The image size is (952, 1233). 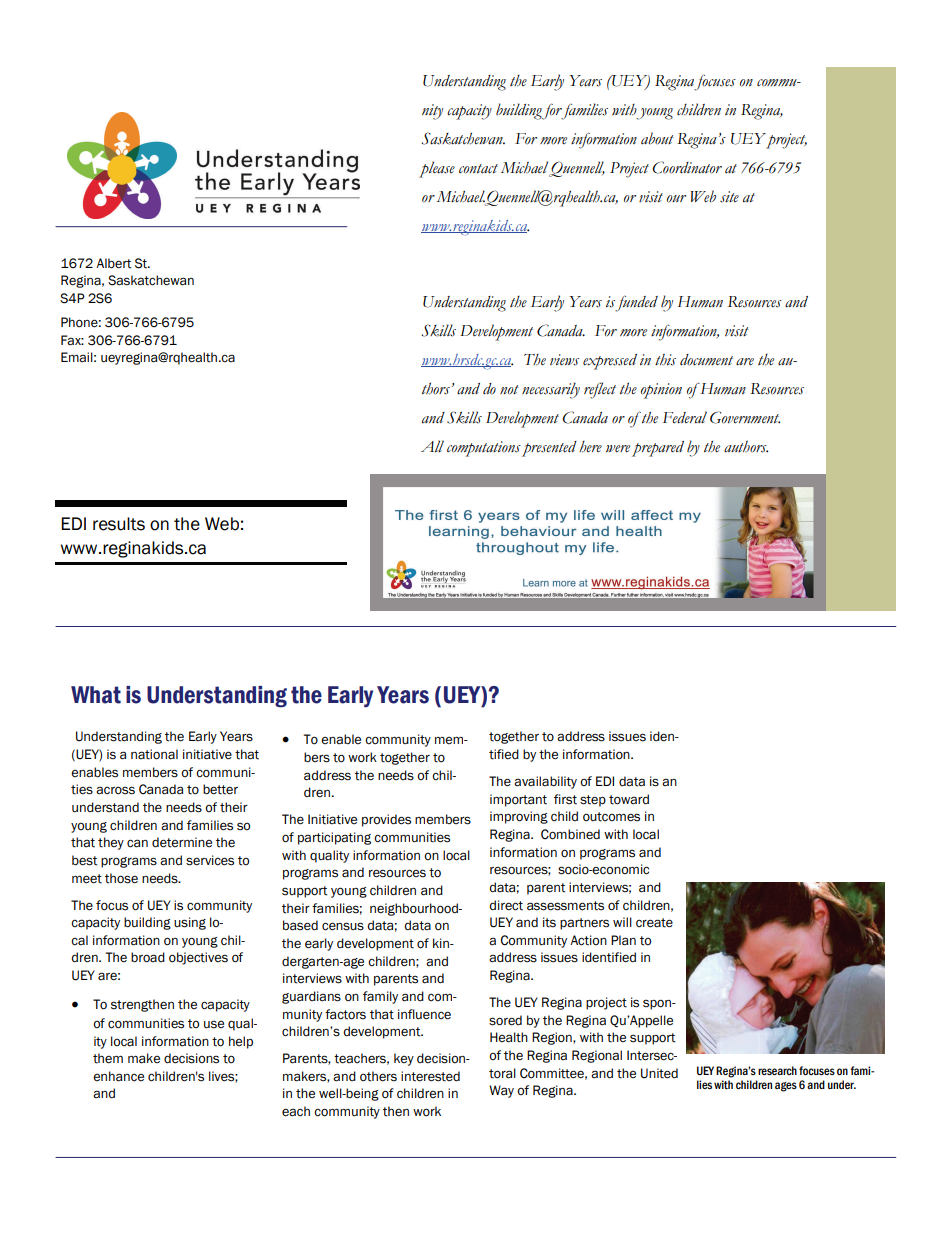 I want to click on results, so click(x=119, y=524).
